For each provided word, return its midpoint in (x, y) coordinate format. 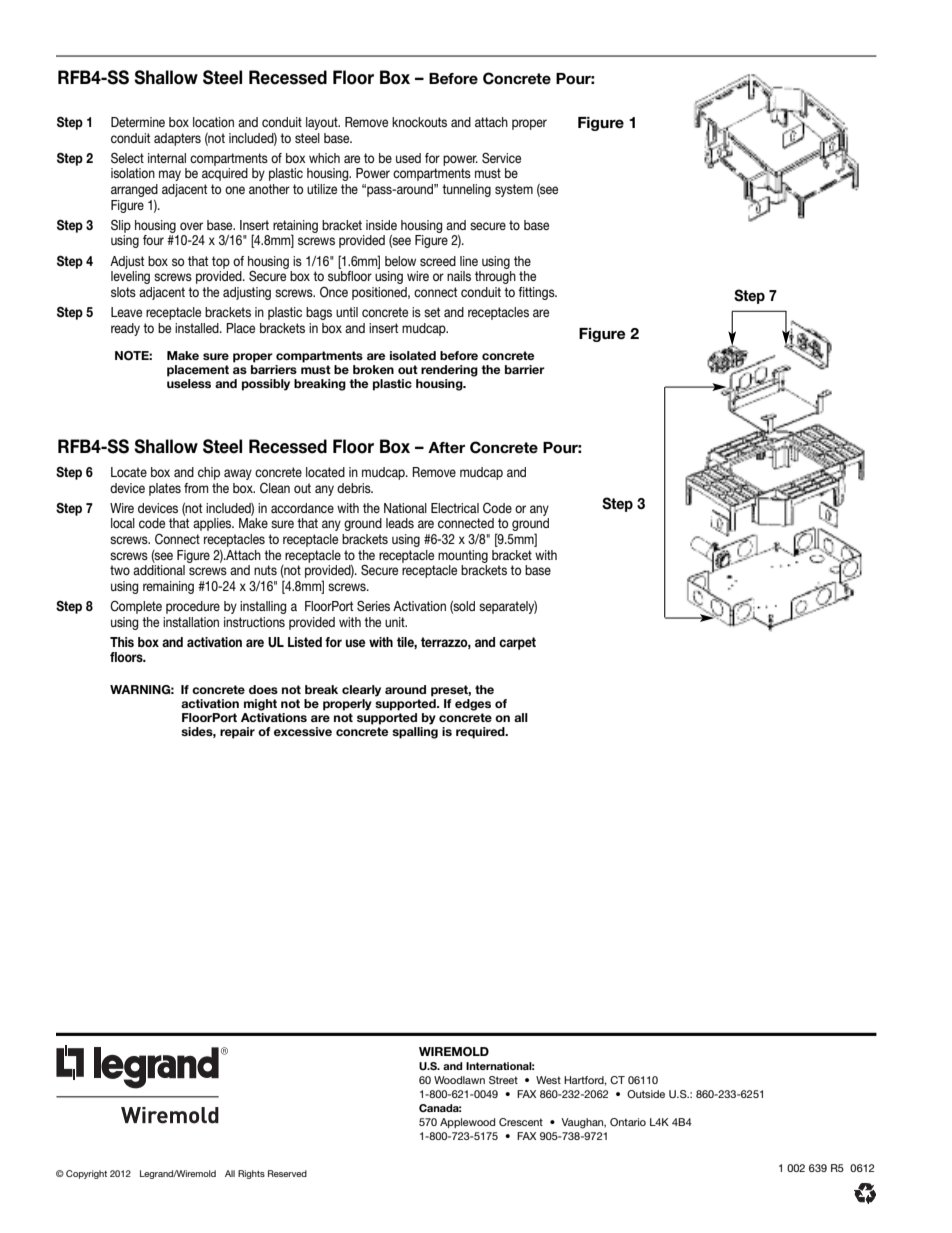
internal (167, 158)
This (122, 642)
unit (396, 622)
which (324, 158)
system (514, 190)
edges (473, 705)
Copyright (86, 1174)
